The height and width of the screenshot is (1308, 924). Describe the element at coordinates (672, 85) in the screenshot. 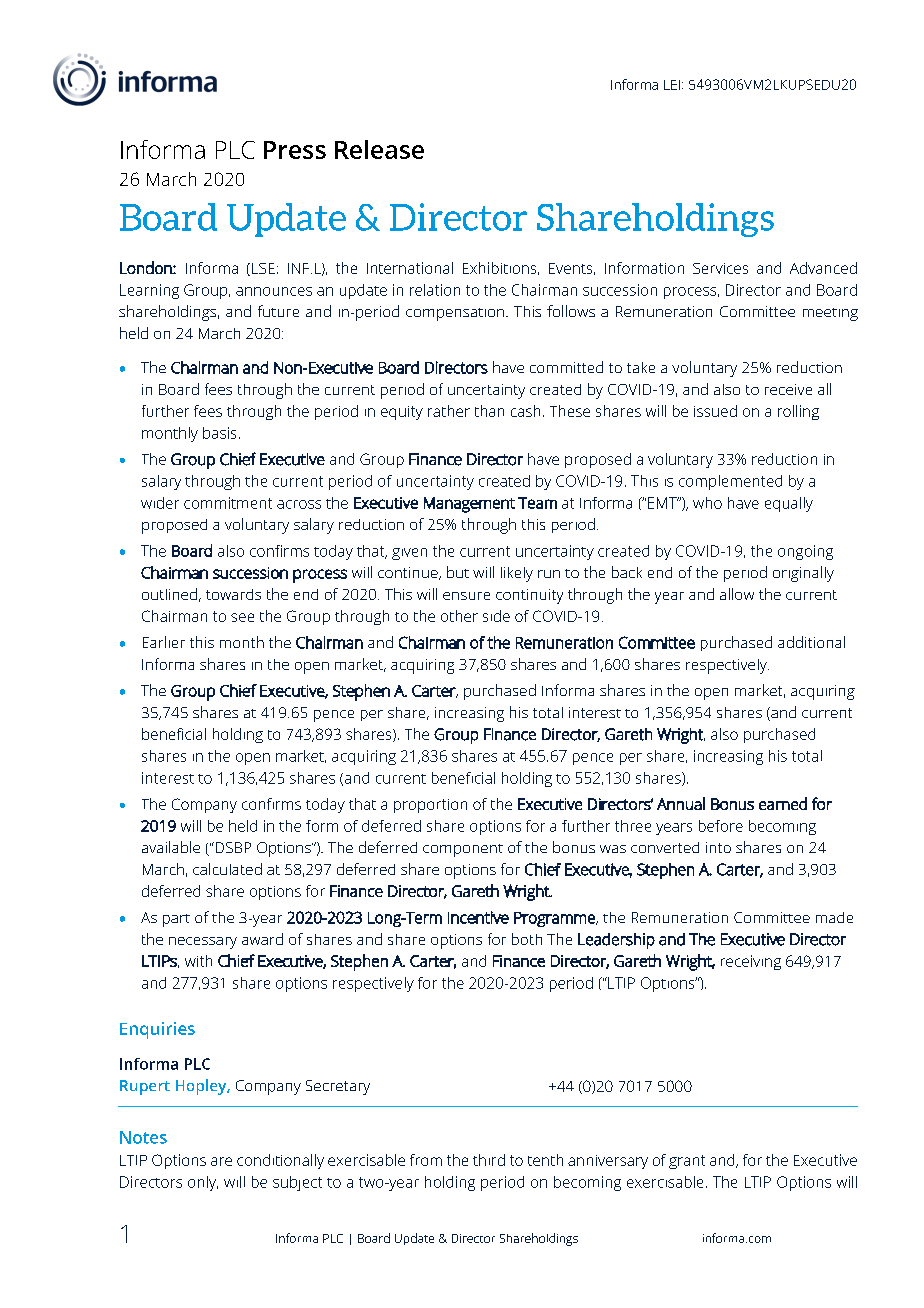

I see `LEI` at that location.
